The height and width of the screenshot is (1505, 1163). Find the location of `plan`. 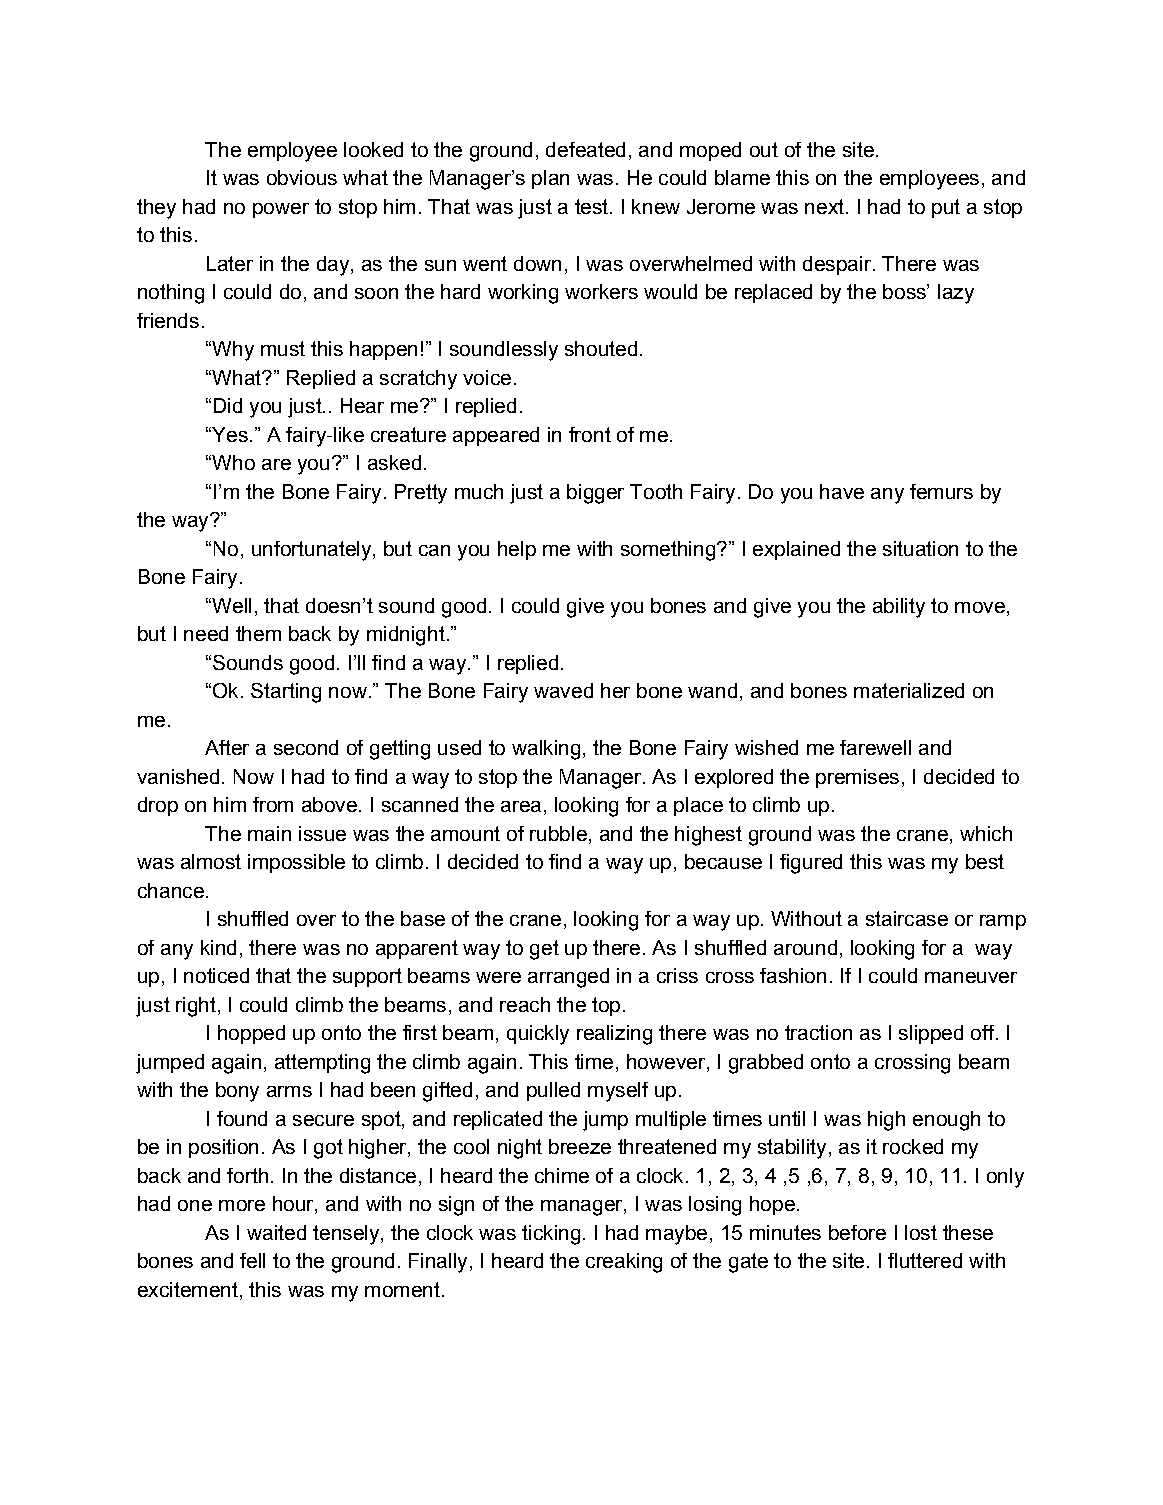

plan is located at coordinates (550, 179).
